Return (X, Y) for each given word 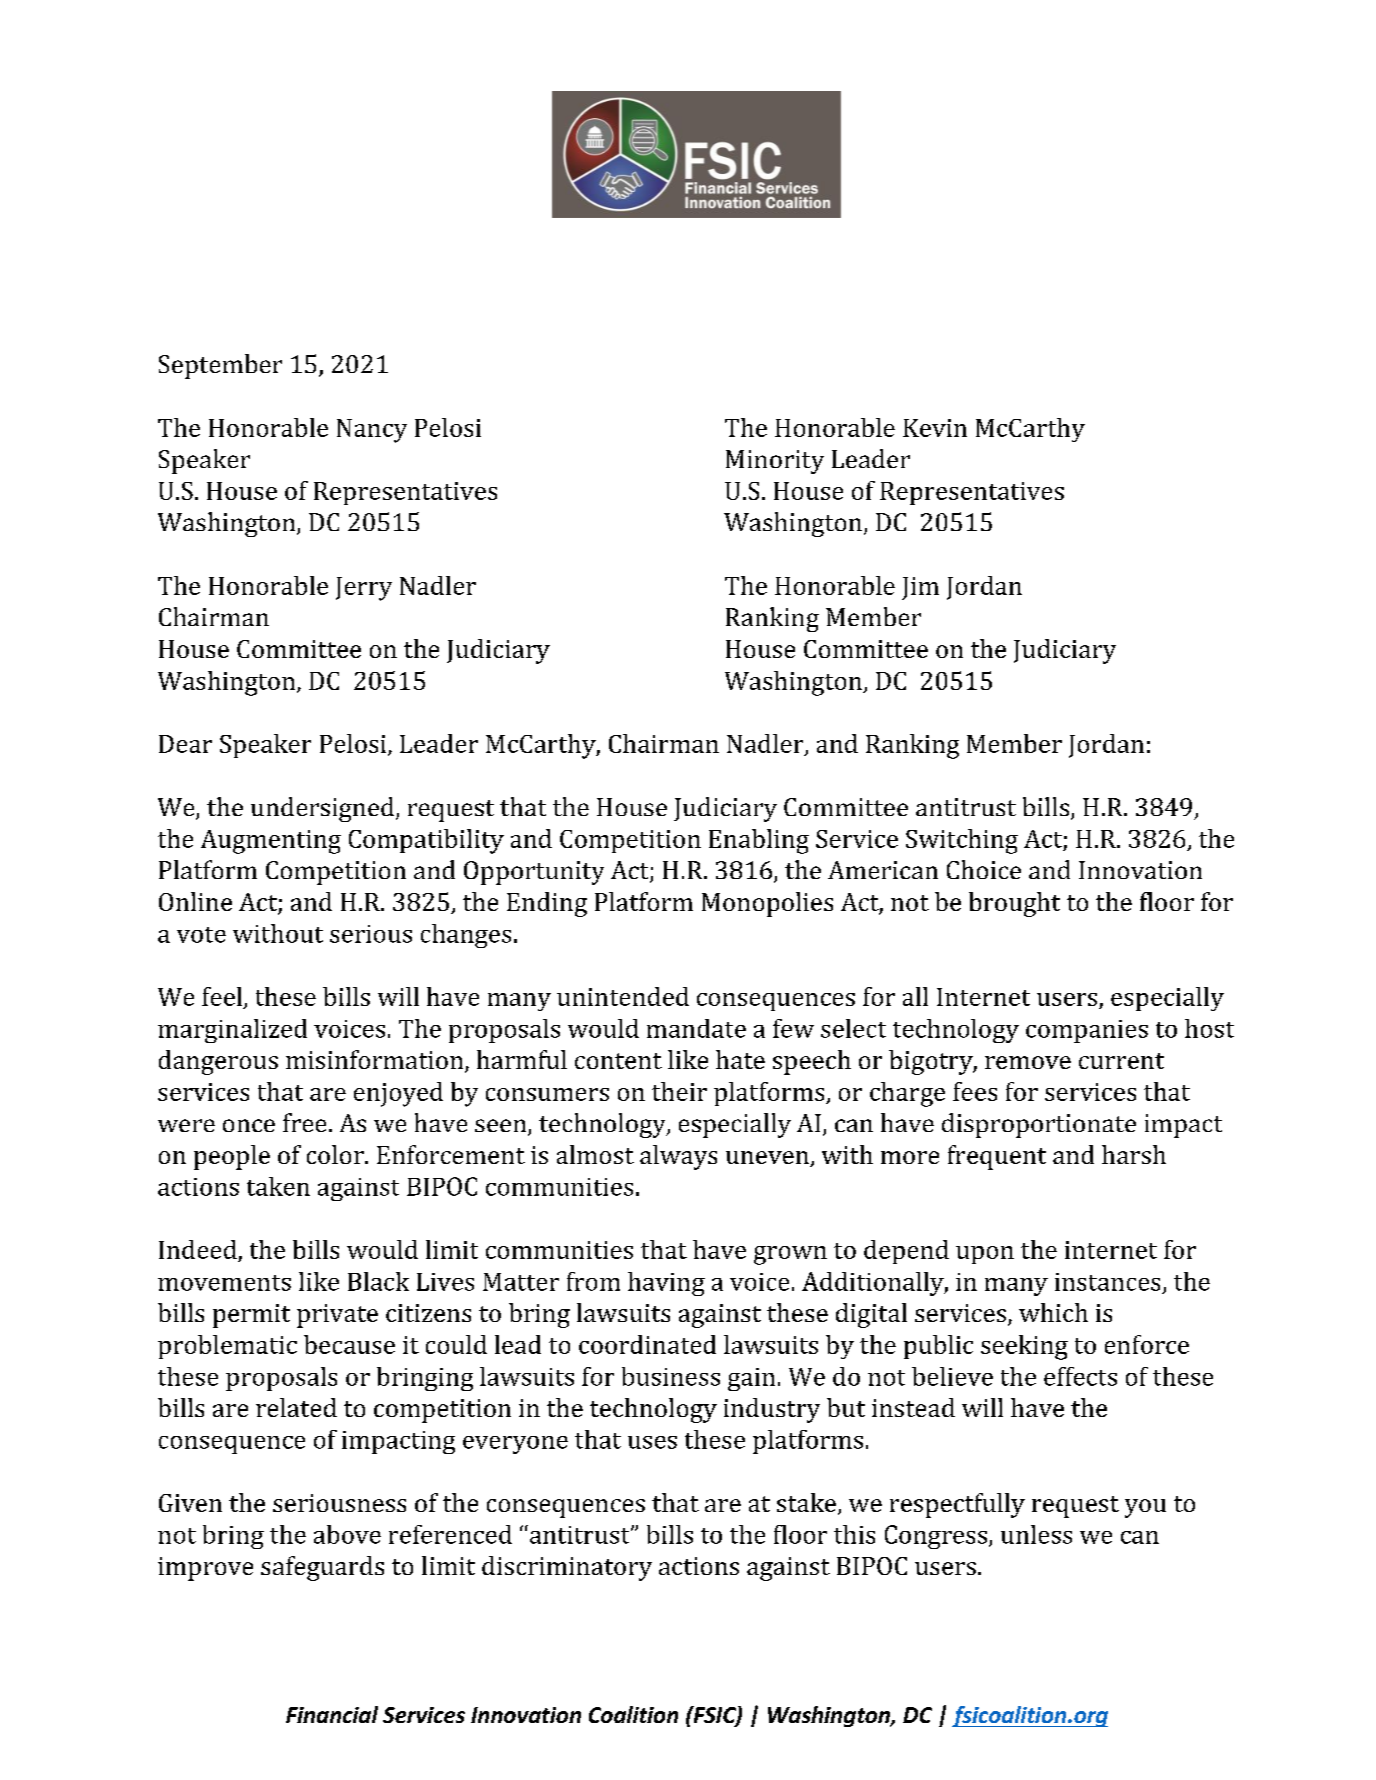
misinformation (376, 1061)
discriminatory (567, 1568)
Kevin (935, 428)
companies (1087, 1031)
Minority (775, 462)
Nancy (372, 431)
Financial (332, 1714)
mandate (696, 1028)
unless (1036, 1534)
